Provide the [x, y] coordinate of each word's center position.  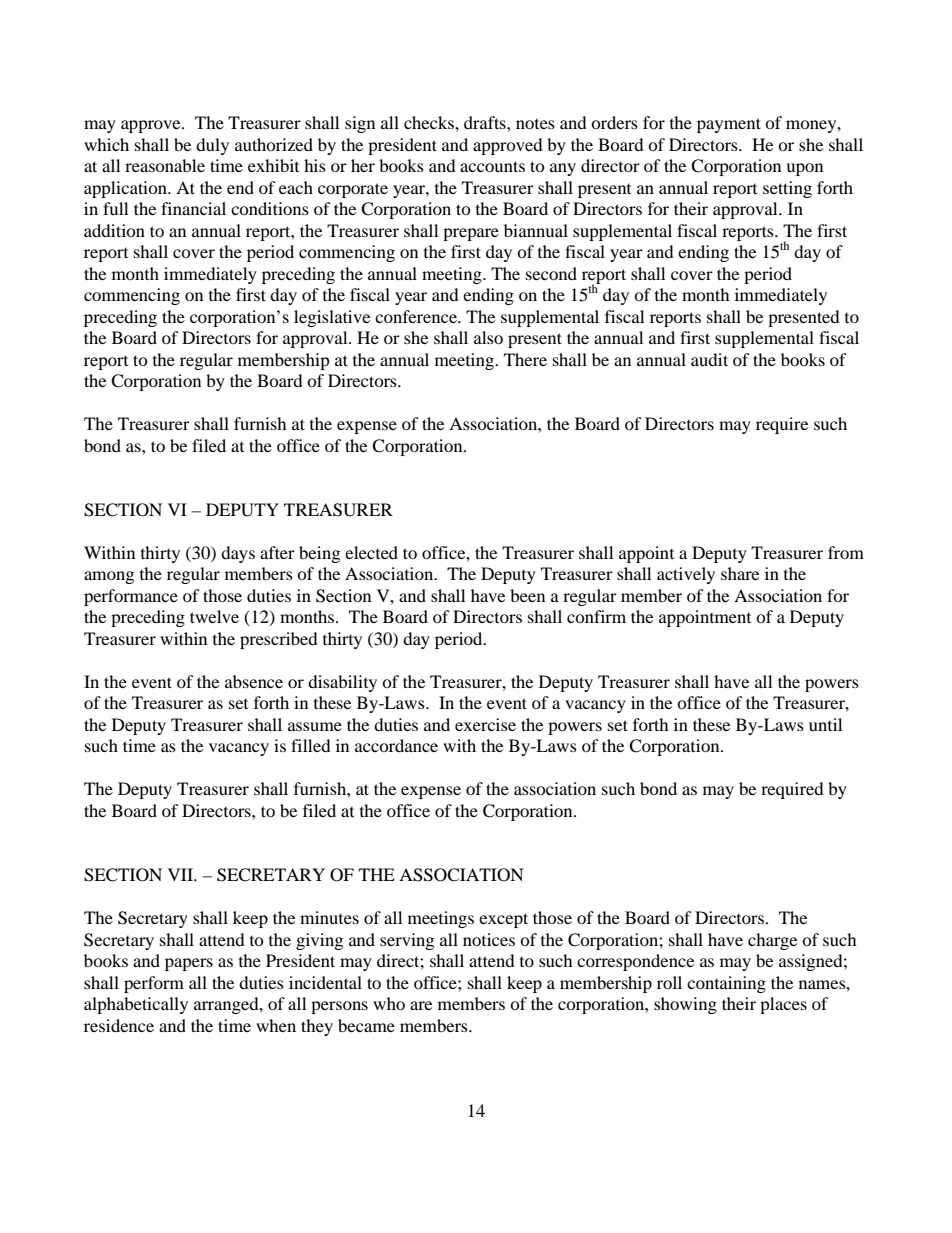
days [238, 554]
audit [709, 359]
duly [212, 146]
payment [729, 125]
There [525, 359]
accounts [492, 166]
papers [189, 964]
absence [254, 681]
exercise [485, 724]
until [825, 724]
